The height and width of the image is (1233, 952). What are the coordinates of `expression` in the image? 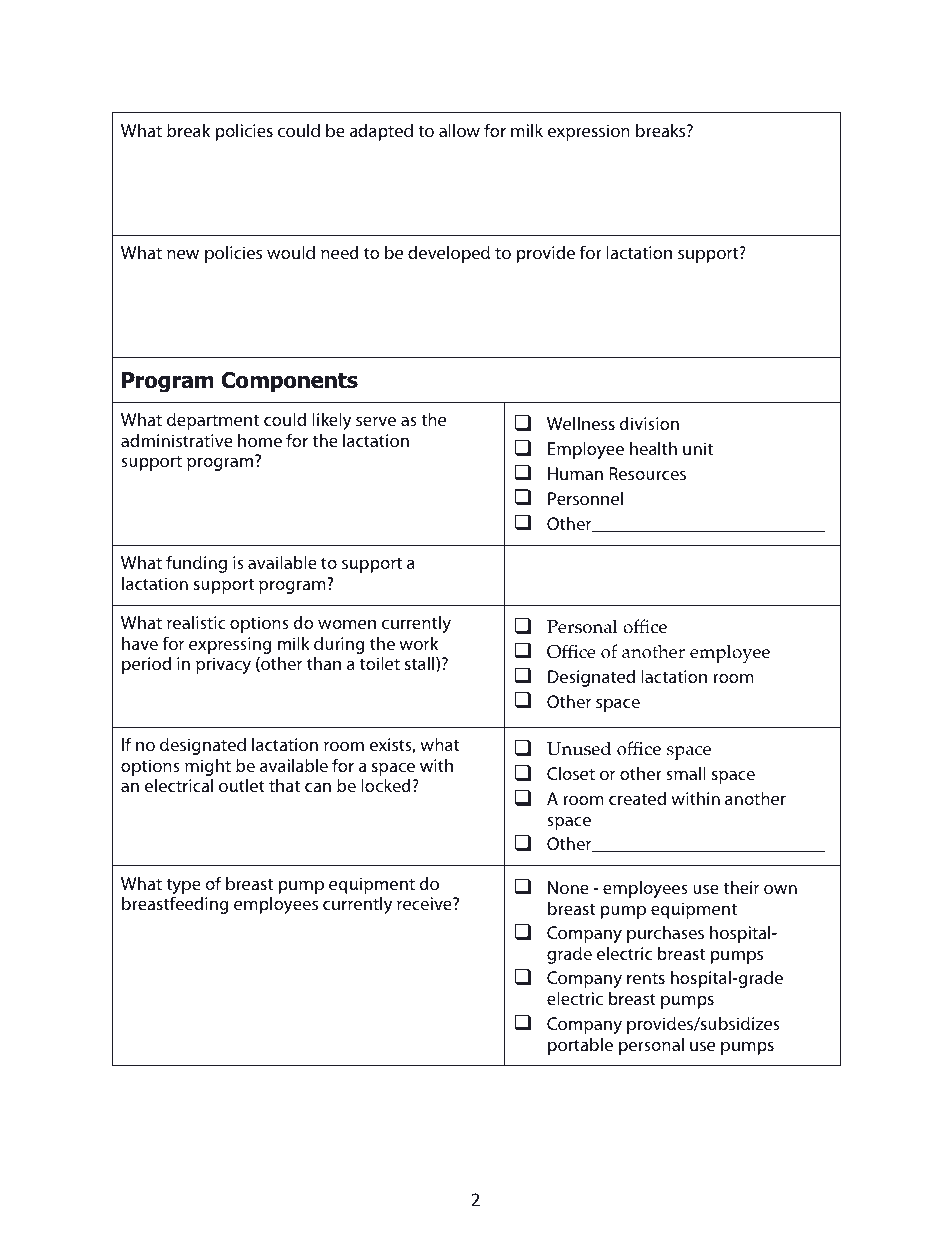 It's located at (589, 132).
